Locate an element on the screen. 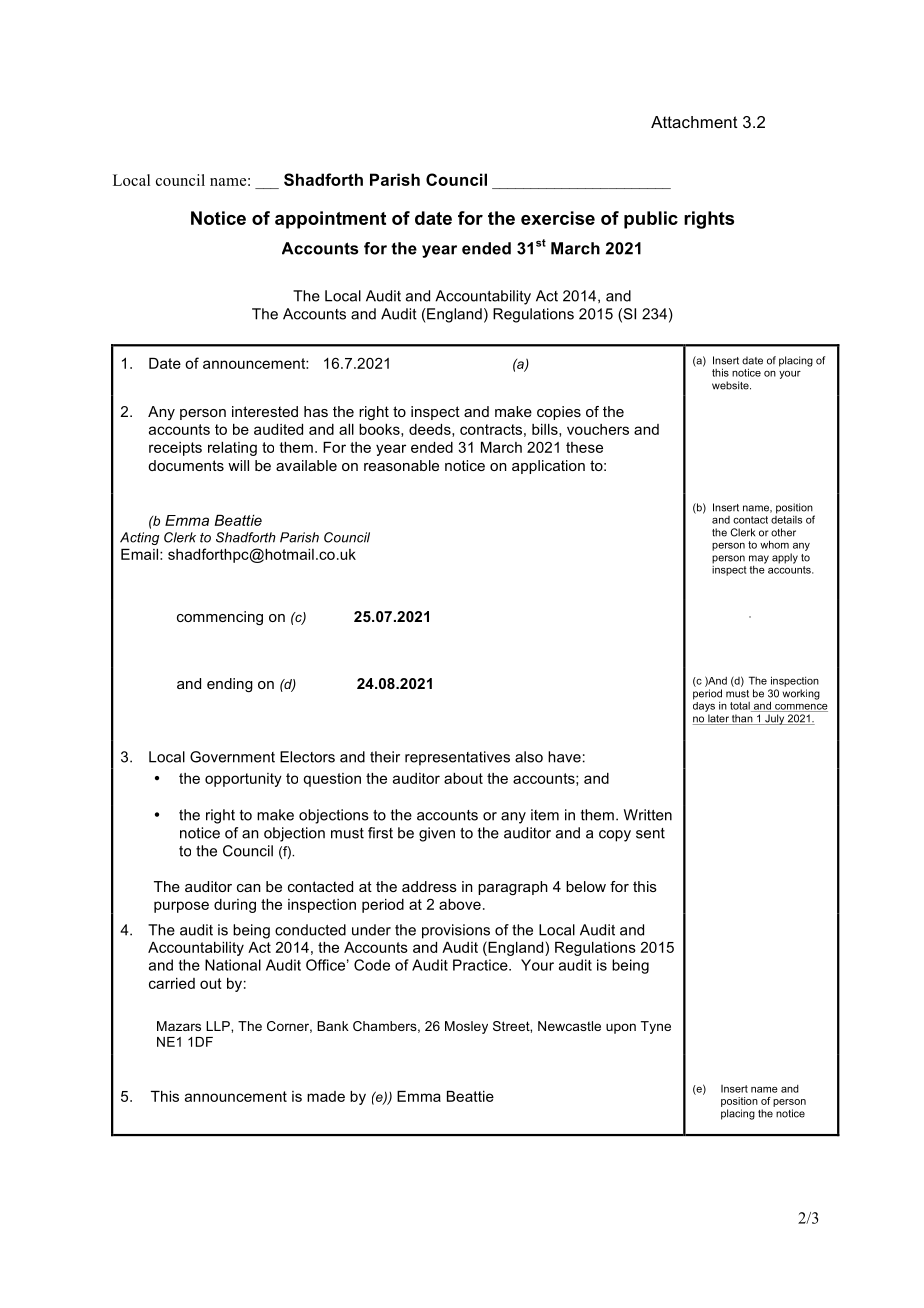  appointment is located at coordinates (330, 220).
